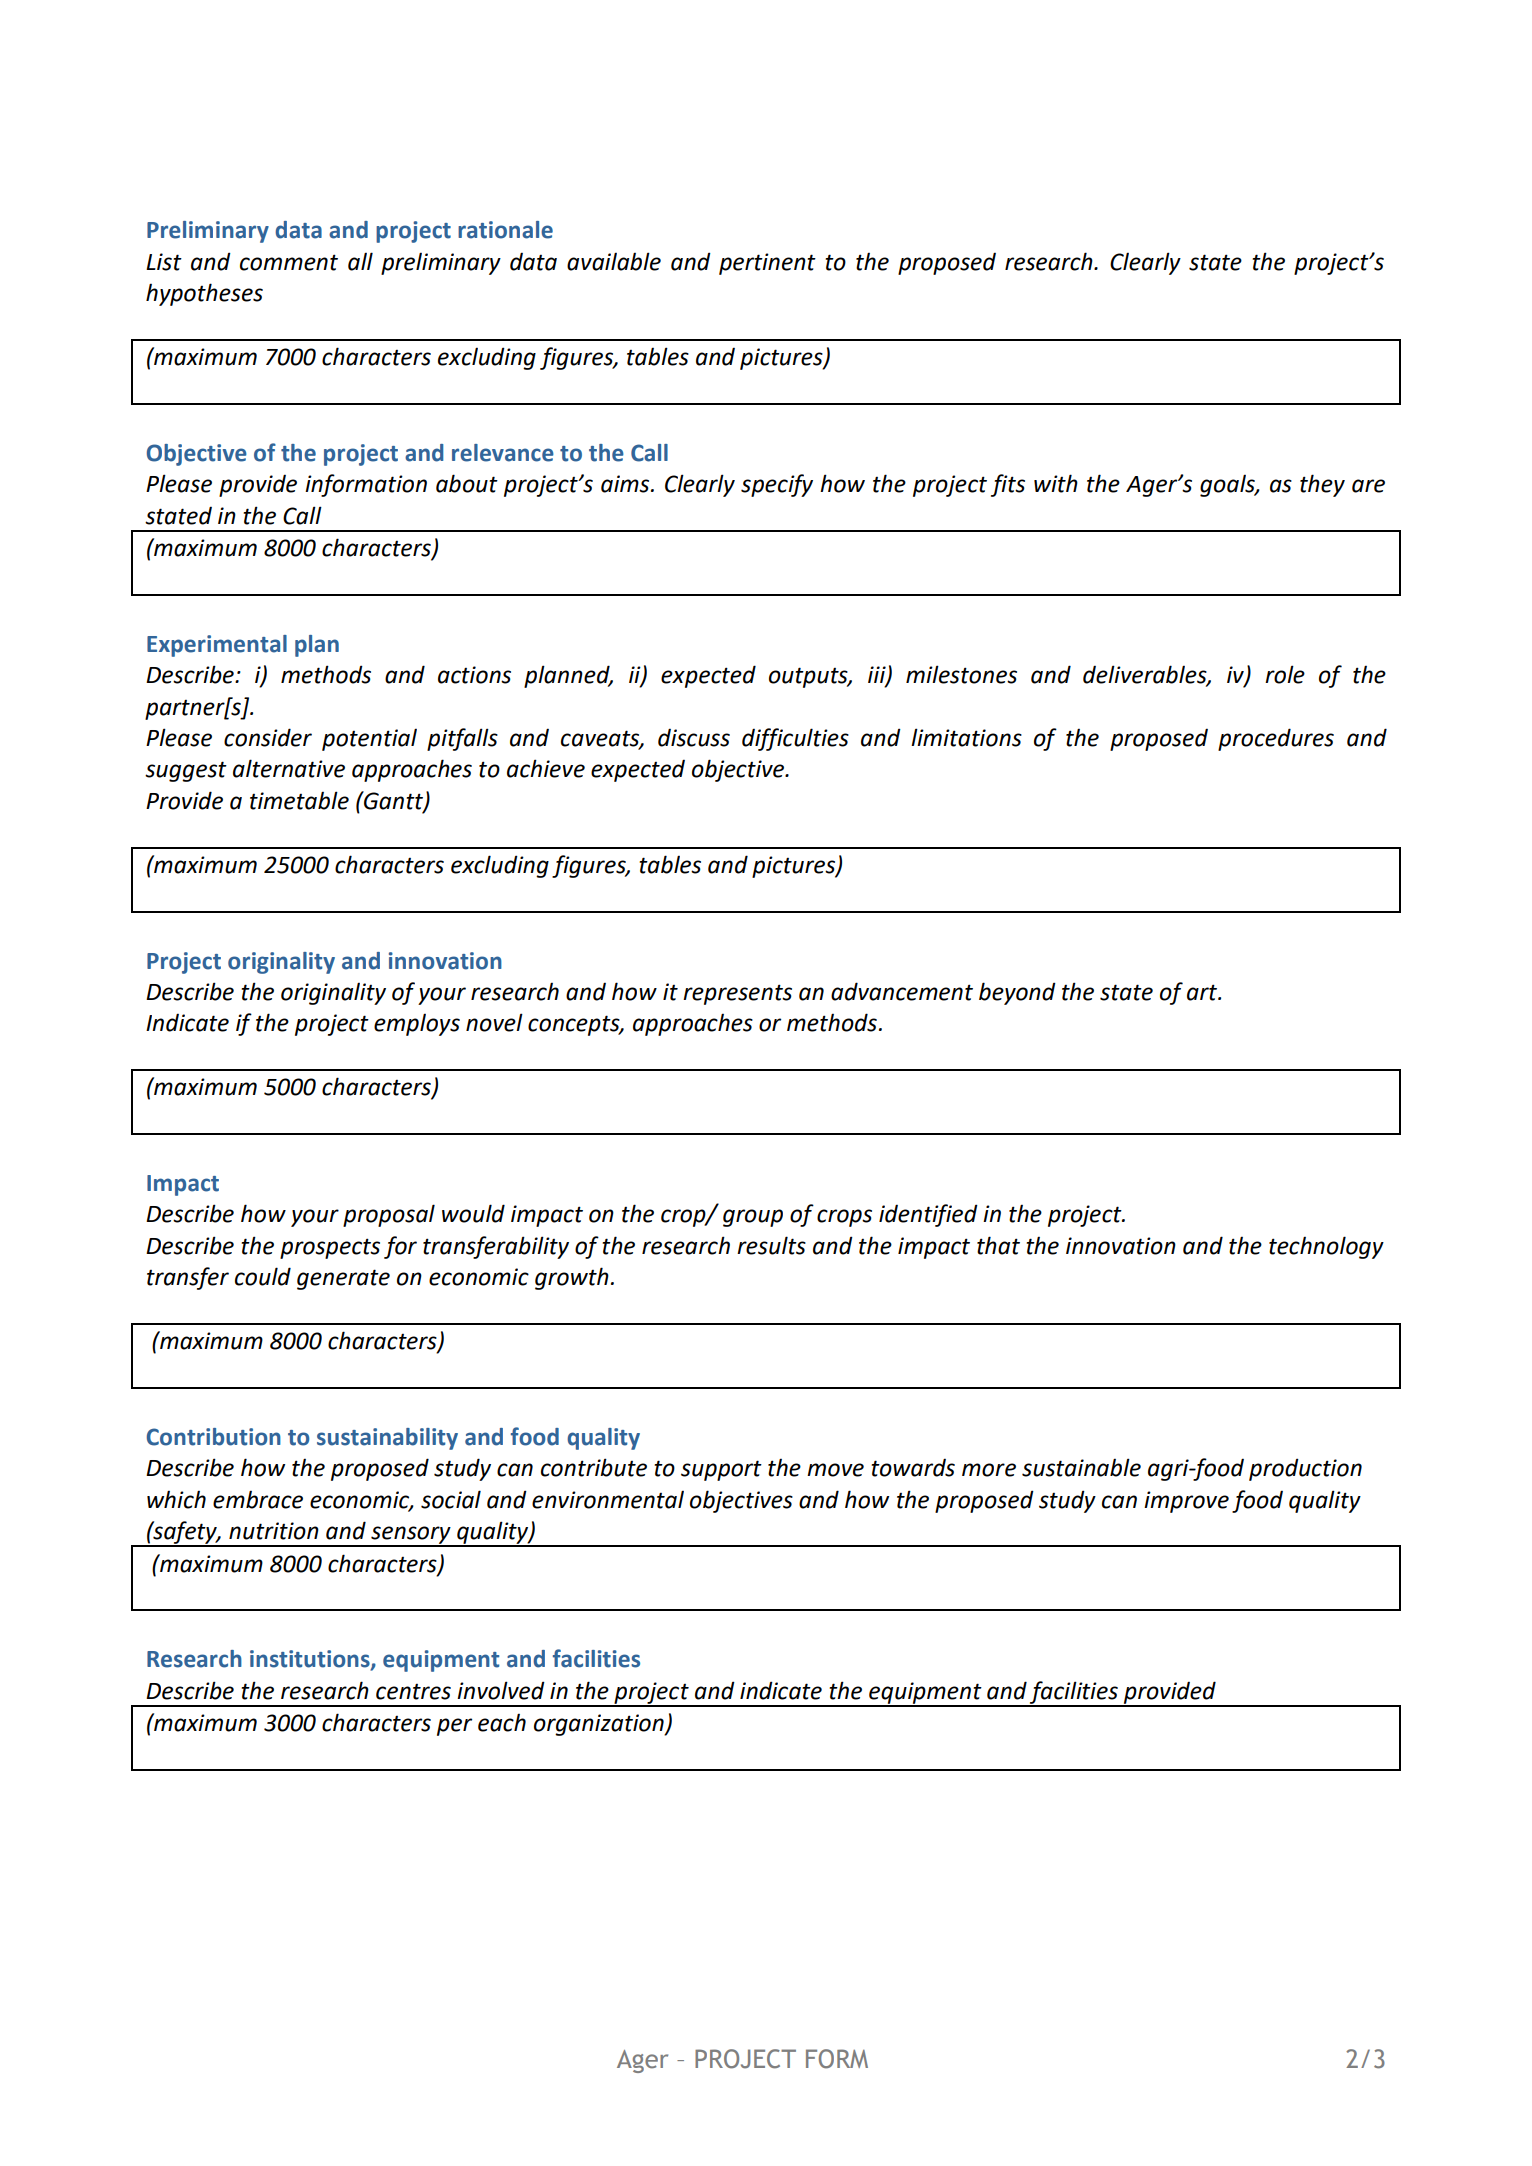 Image resolution: width=1532 pixels, height=2166 pixels. Describe the element at coordinates (289, 262) in the page. I see `comment` at that location.
